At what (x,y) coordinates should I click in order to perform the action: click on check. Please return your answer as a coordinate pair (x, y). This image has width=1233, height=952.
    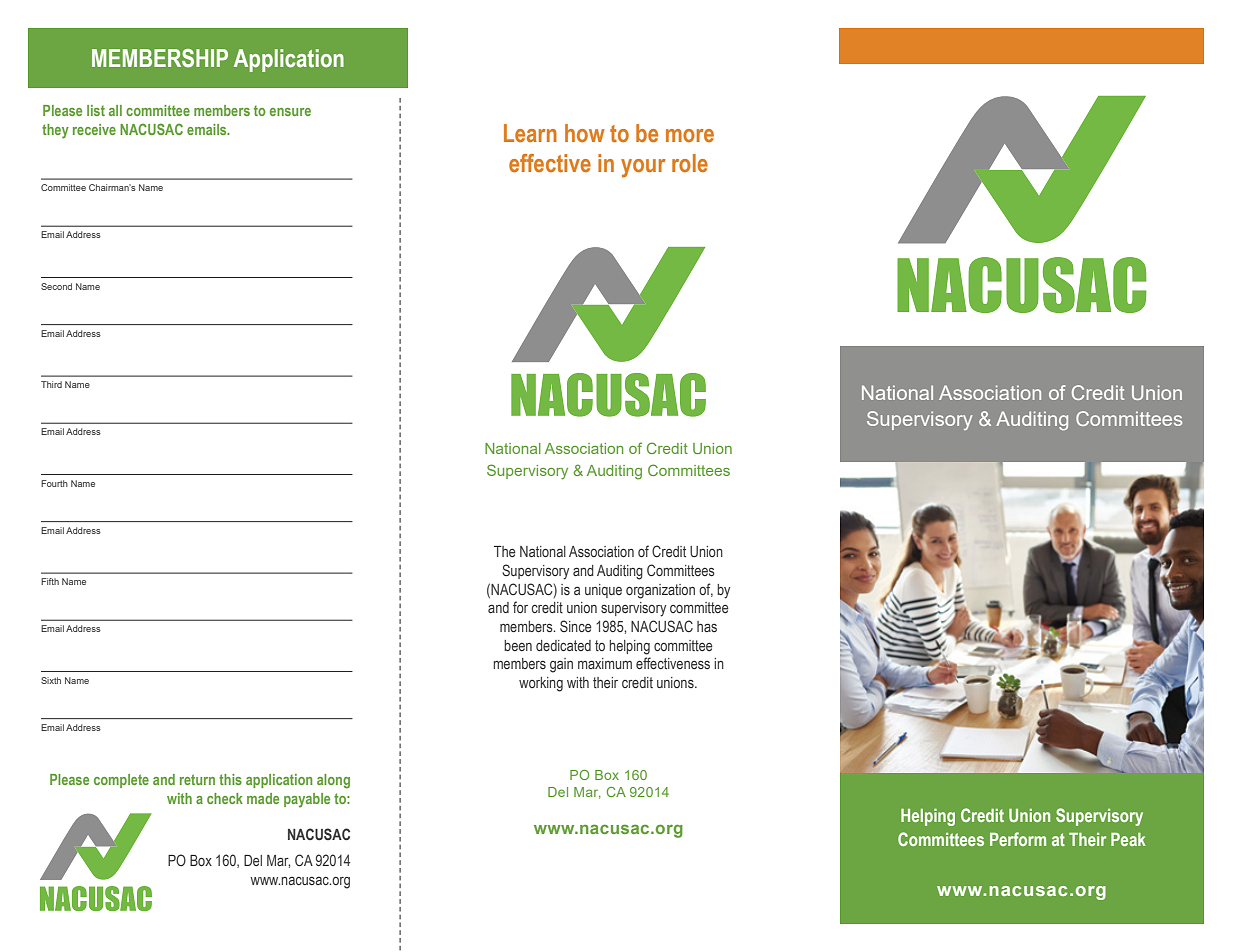
    Looking at the image, I should click on (225, 798).
